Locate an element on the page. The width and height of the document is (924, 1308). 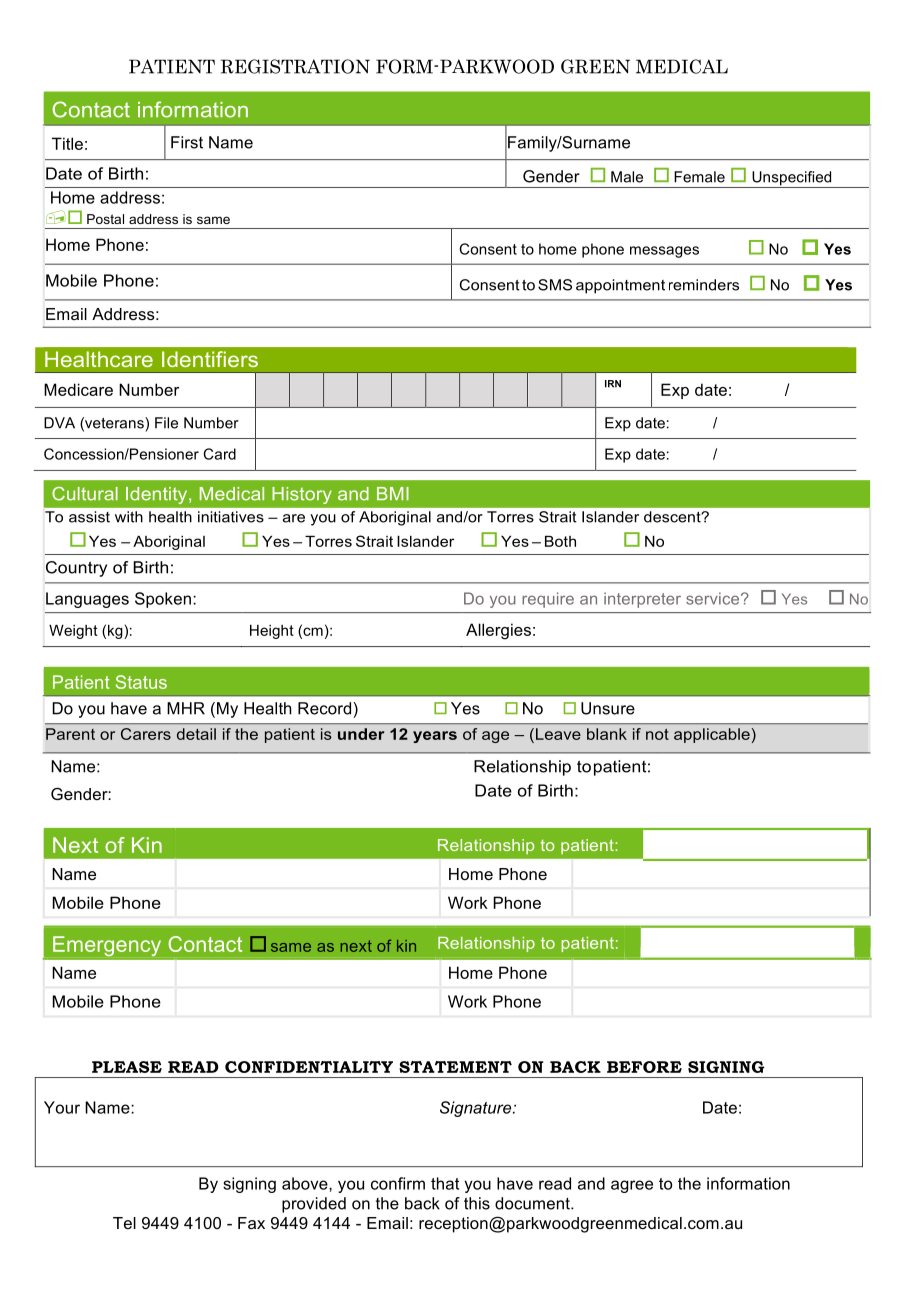
Identity is located at coordinates (158, 495).
